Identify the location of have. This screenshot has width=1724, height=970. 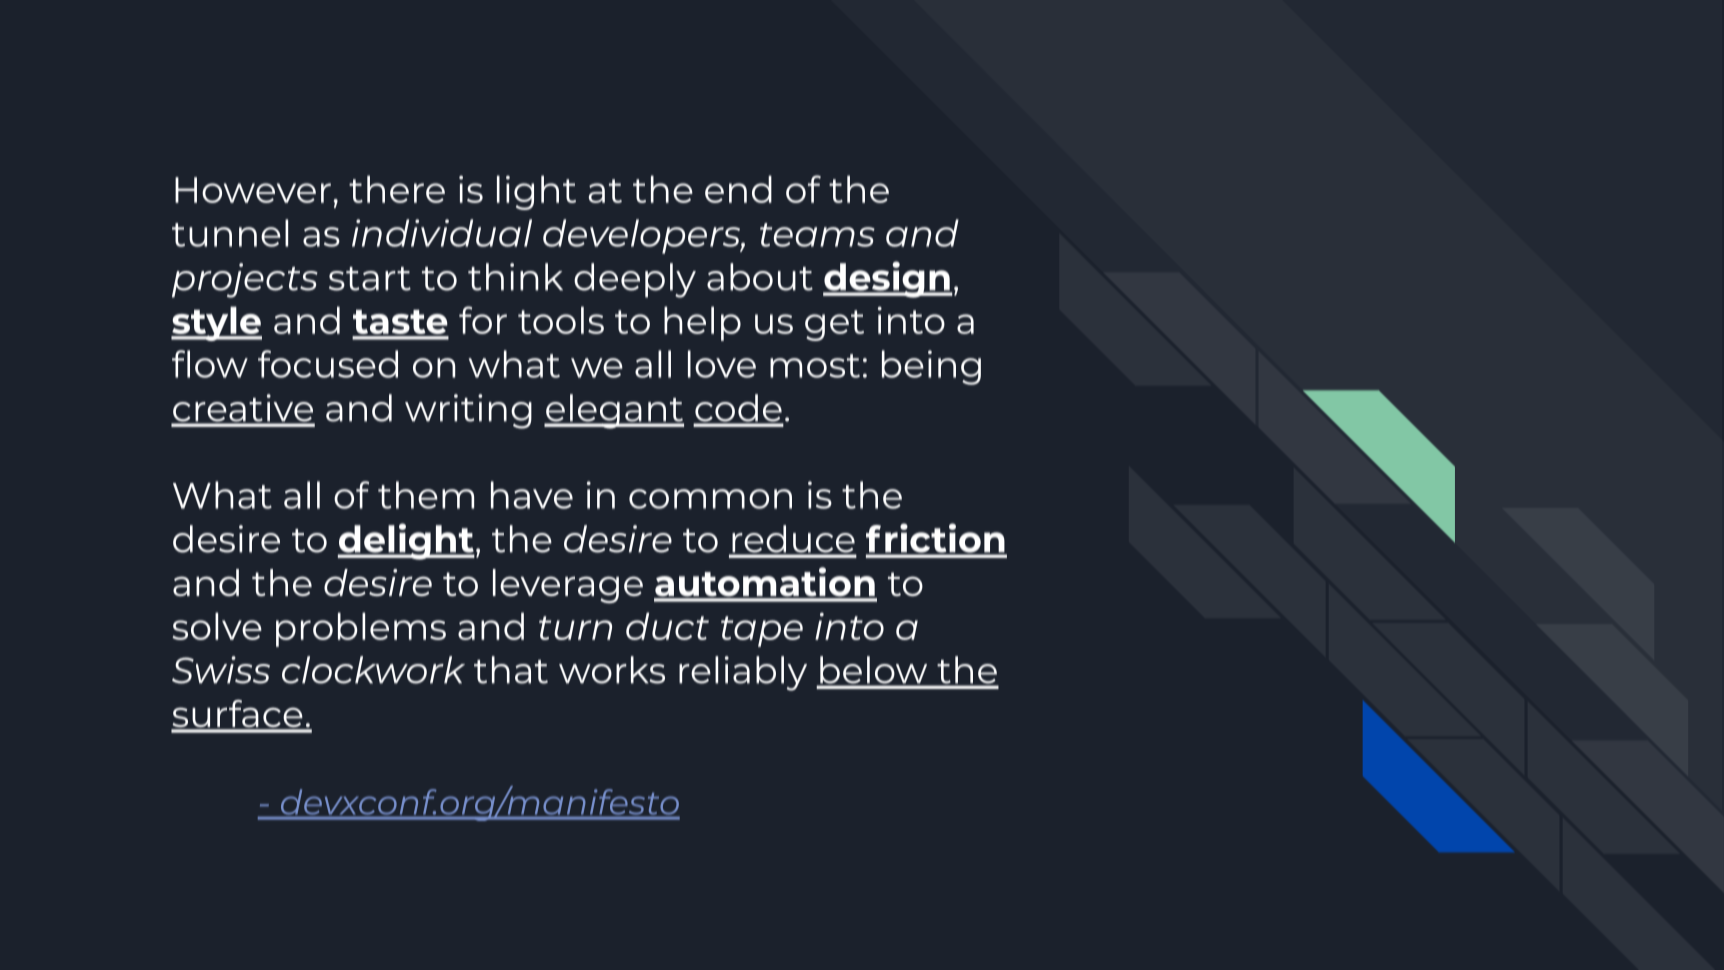
(532, 495).
